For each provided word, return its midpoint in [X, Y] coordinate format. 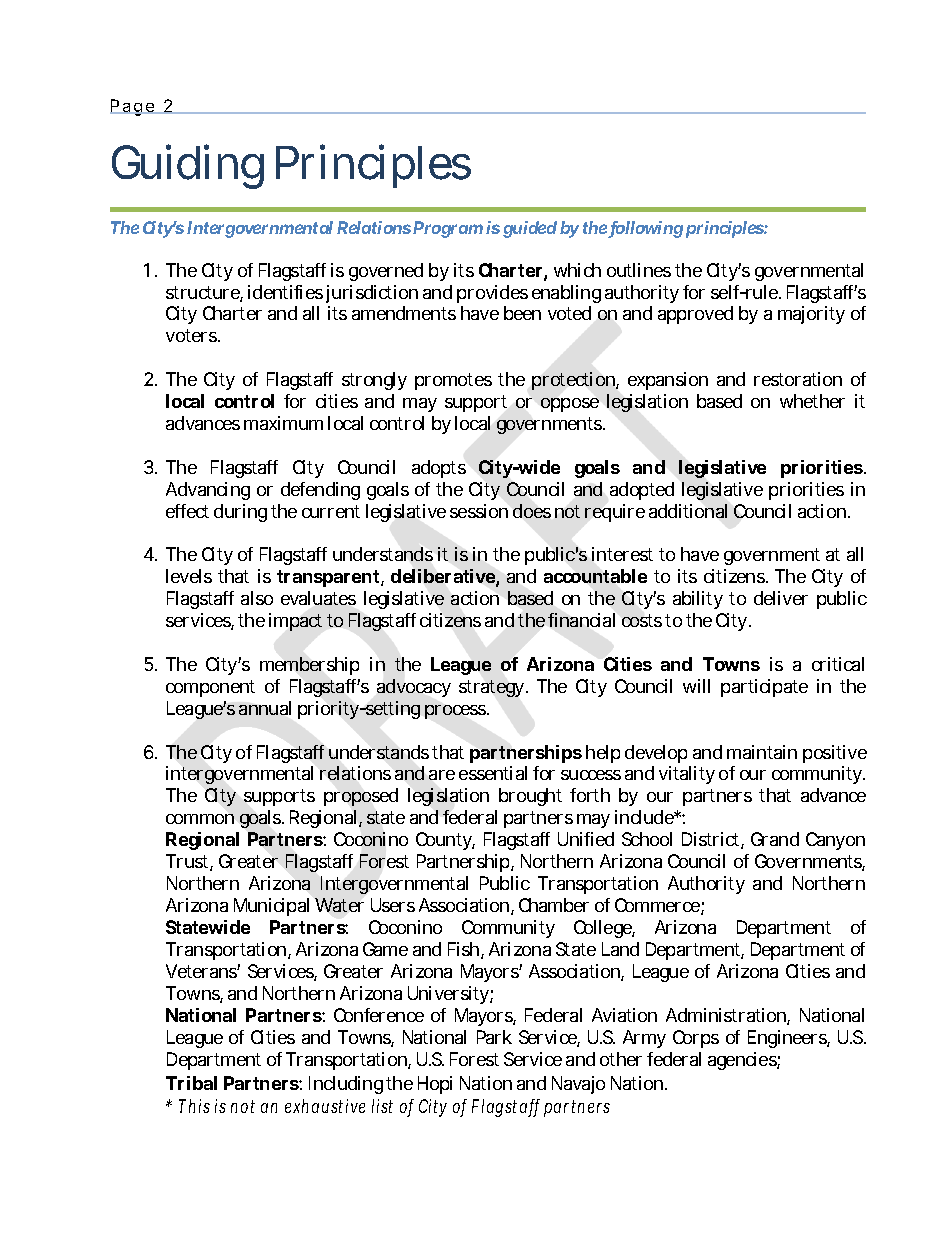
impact [295, 622]
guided [530, 229]
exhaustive [325, 1106]
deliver [781, 598]
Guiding [188, 166]
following [646, 229]
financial [581, 620]
